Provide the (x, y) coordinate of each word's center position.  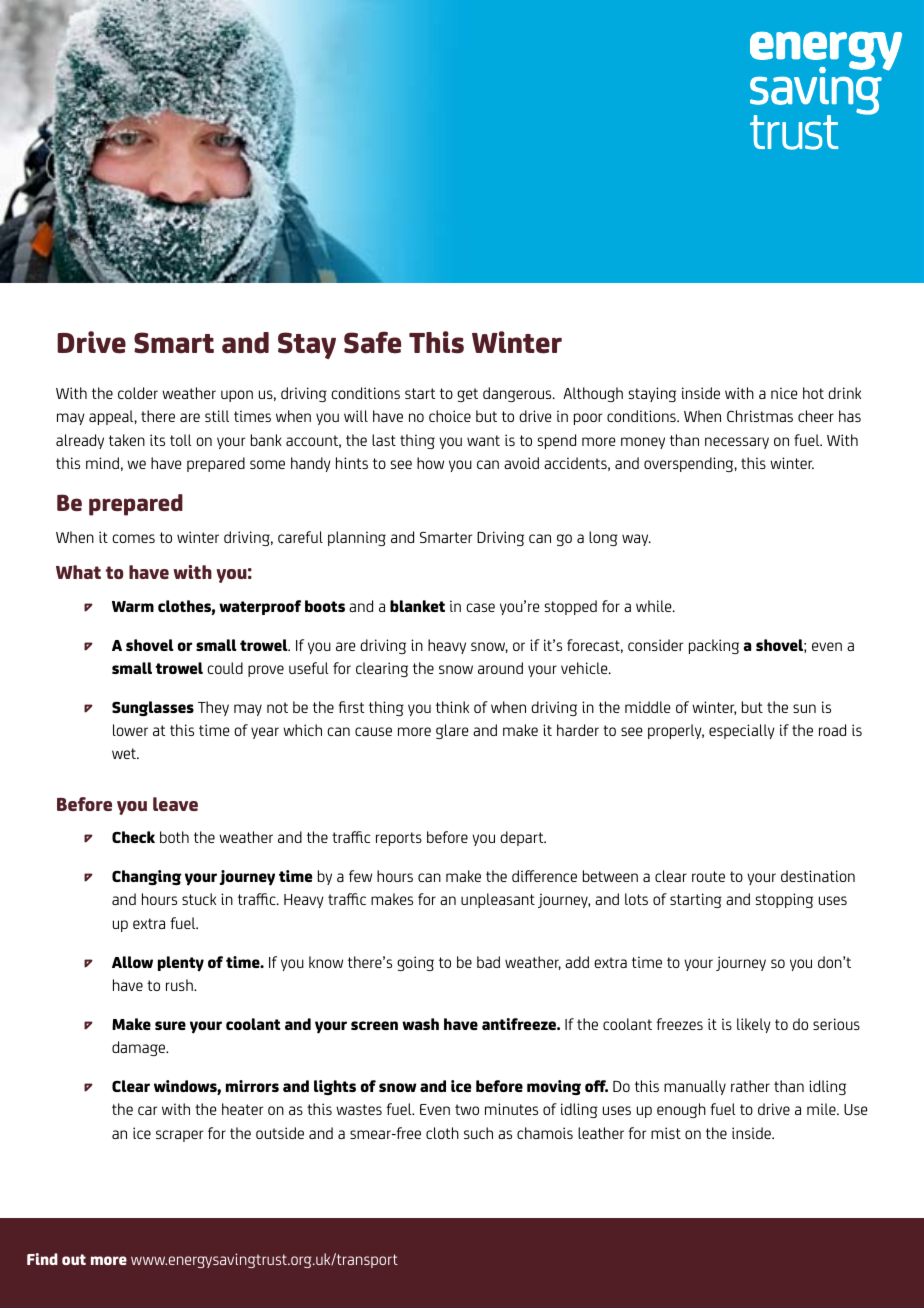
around (500, 668)
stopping (784, 900)
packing (714, 646)
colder (138, 393)
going (415, 963)
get (467, 395)
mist (666, 1133)
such (478, 1133)
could (225, 668)
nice (784, 393)
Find (42, 1259)
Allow (132, 962)
